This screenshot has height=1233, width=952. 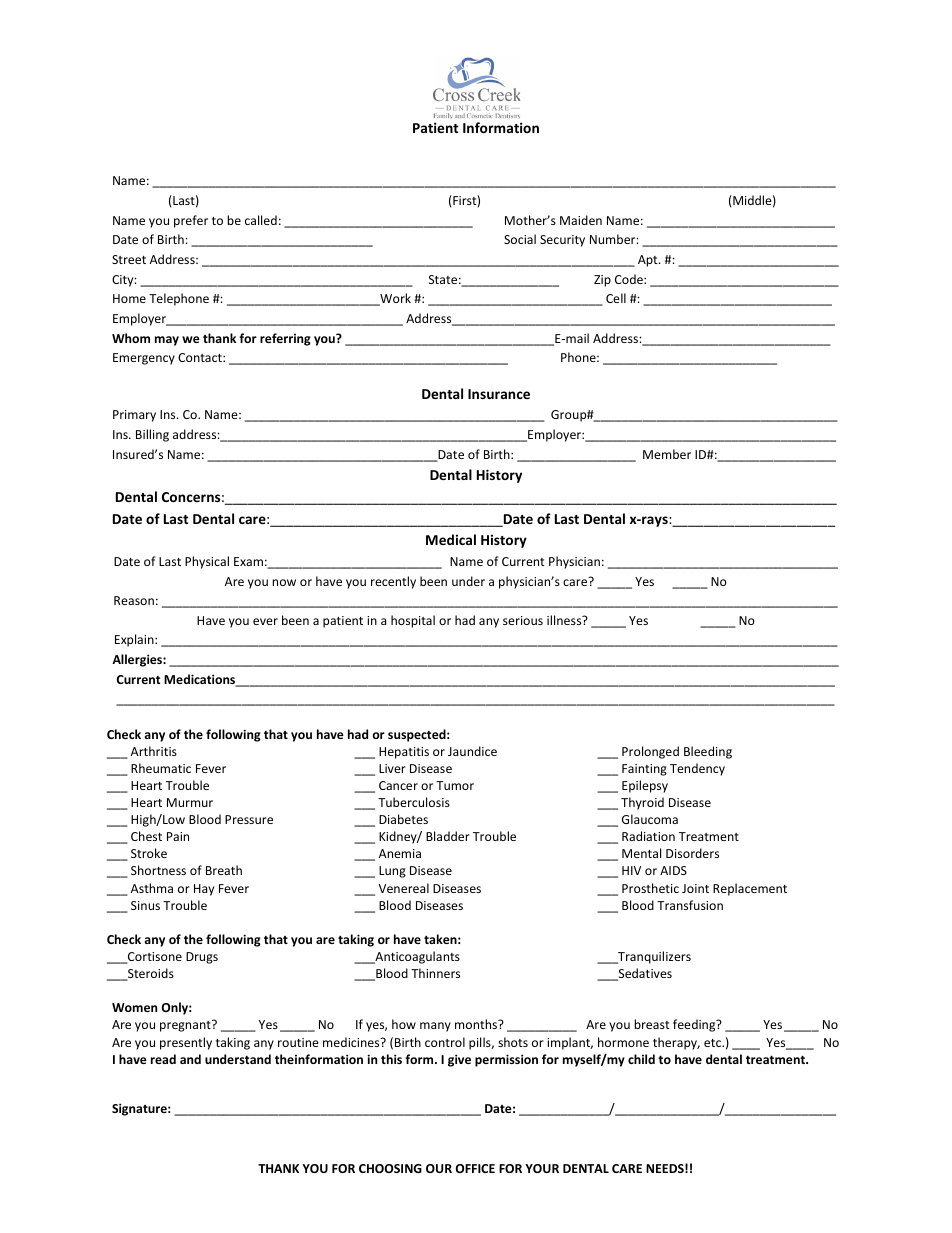 What do you see at coordinates (191, 221) in the screenshot?
I see `prefer` at bounding box center [191, 221].
